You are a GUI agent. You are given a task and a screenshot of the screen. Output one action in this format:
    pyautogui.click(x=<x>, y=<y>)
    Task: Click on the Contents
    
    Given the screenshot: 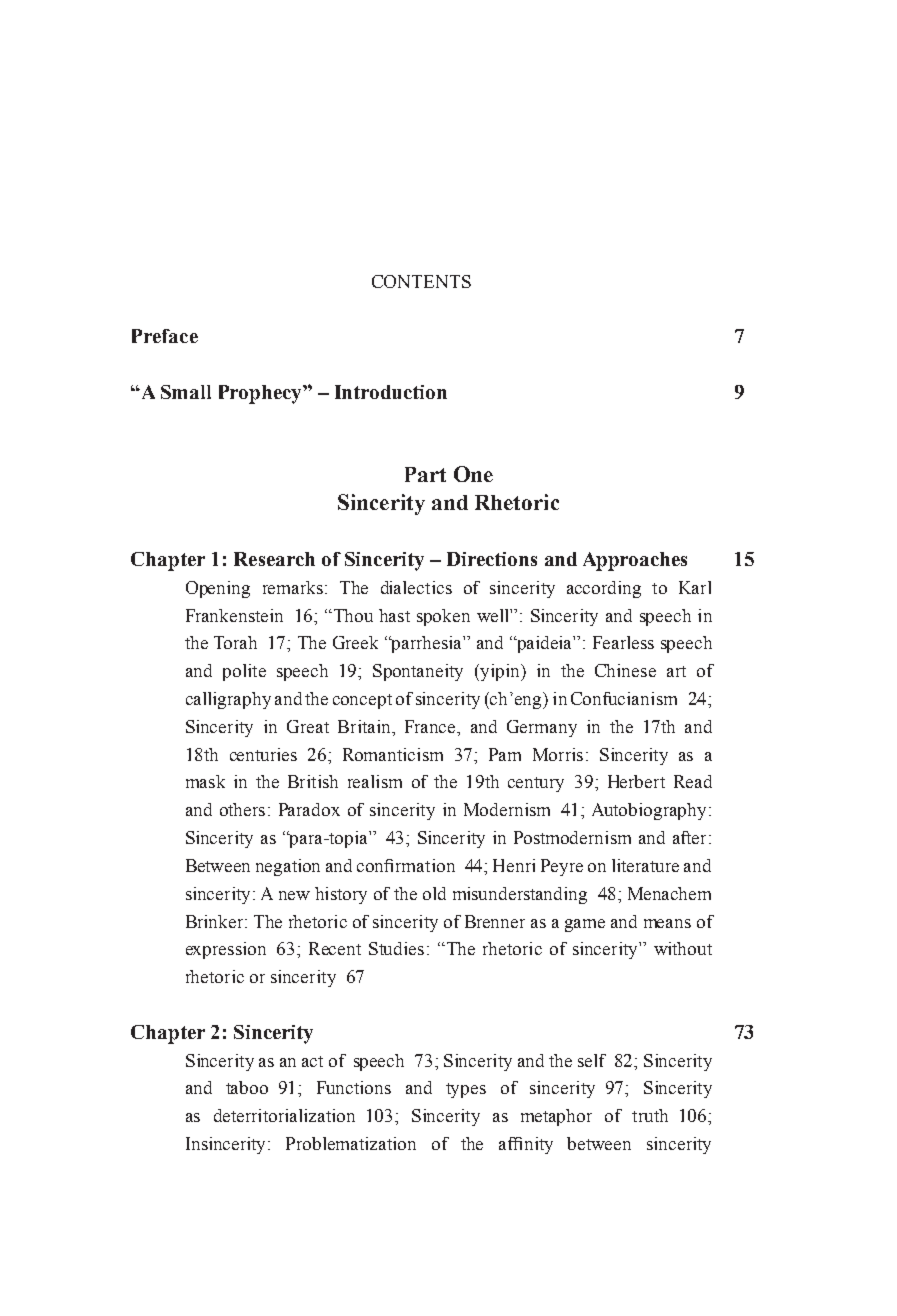 What is the action you would take?
    pyautogui.click(x=421, y=281)
